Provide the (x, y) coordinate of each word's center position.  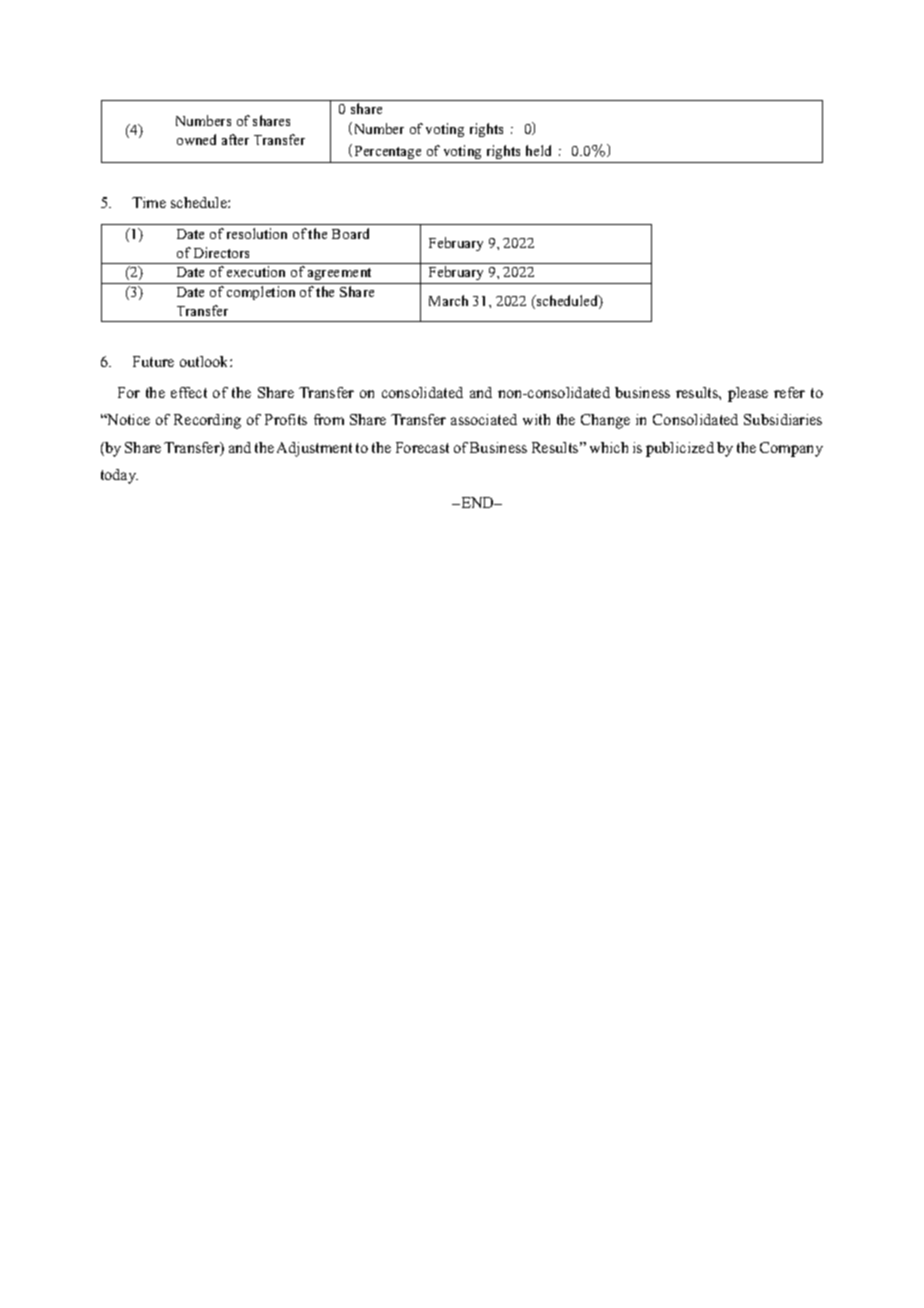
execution (256, 271)
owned (196, 139)
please (748, 394)
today (119, 476)
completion (261, 293)
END (478, 502)
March (448, 300)
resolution (257, 233)
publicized (680, 449)
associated (484, 419)
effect (189, 392)
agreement (339, 274)
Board (350, 233)
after (235, 139)
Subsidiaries (783, 419)
